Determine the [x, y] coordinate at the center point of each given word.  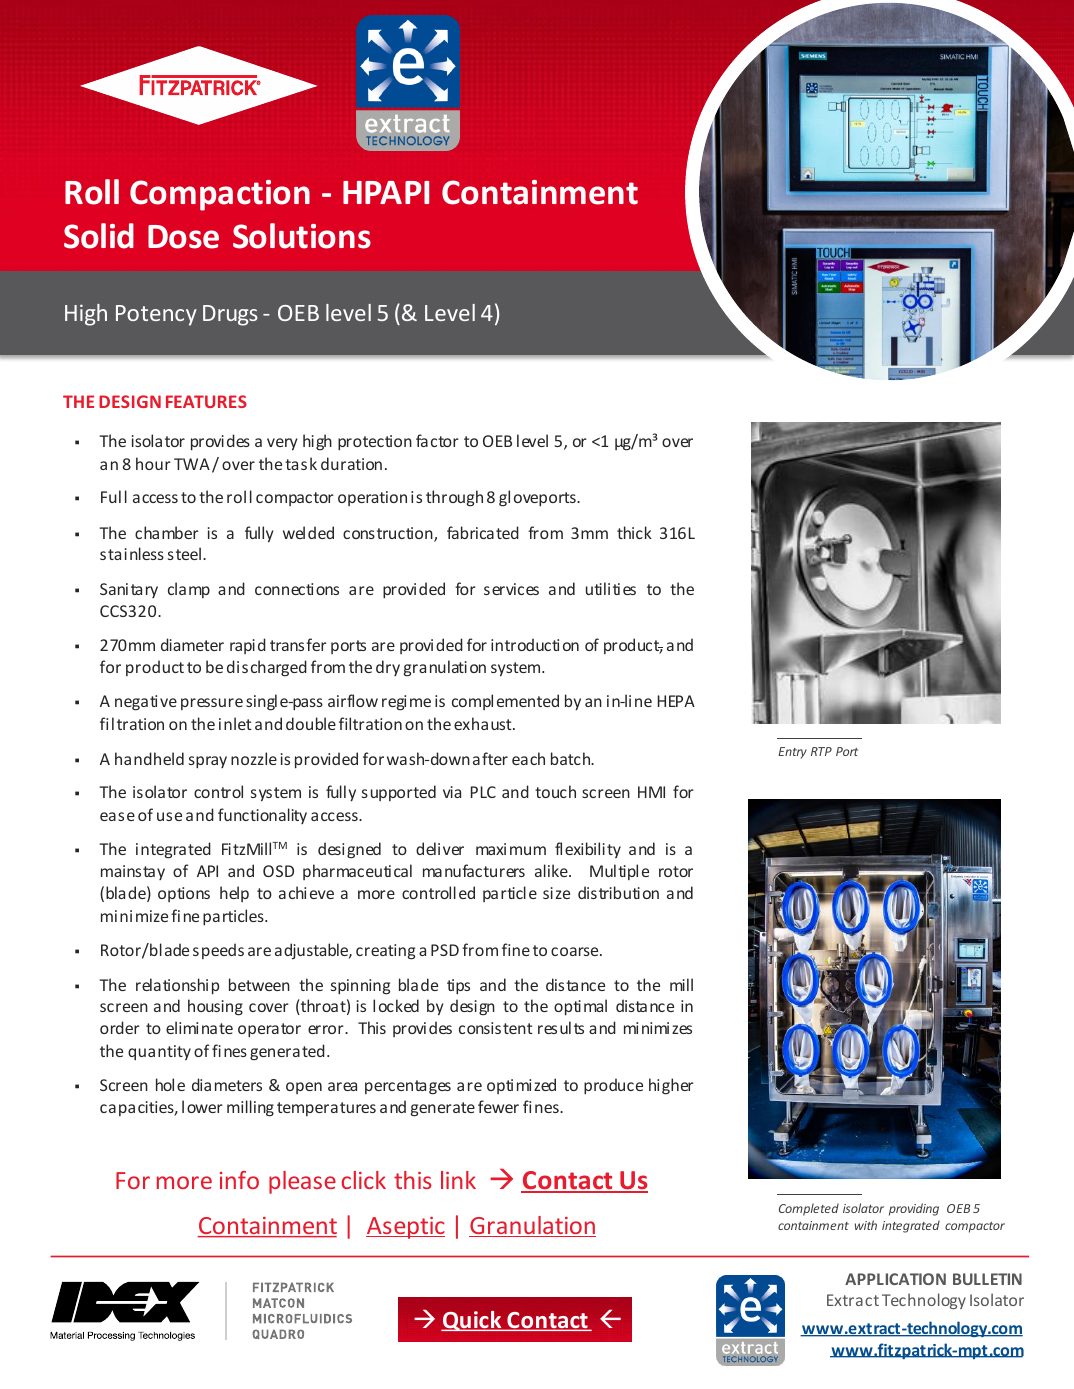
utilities [611, 588]
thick [634, 532]
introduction [535, 644]
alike [552, 870]
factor [437, 440]
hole [170, 1084]
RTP [821, 751]
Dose [183, 237]
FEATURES [206, 401]
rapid [248, 646]
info [239, 1180]
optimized [521, 1086]
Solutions [302, 236]
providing [914, 1209]
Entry [792, 753]
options [184, 894]
